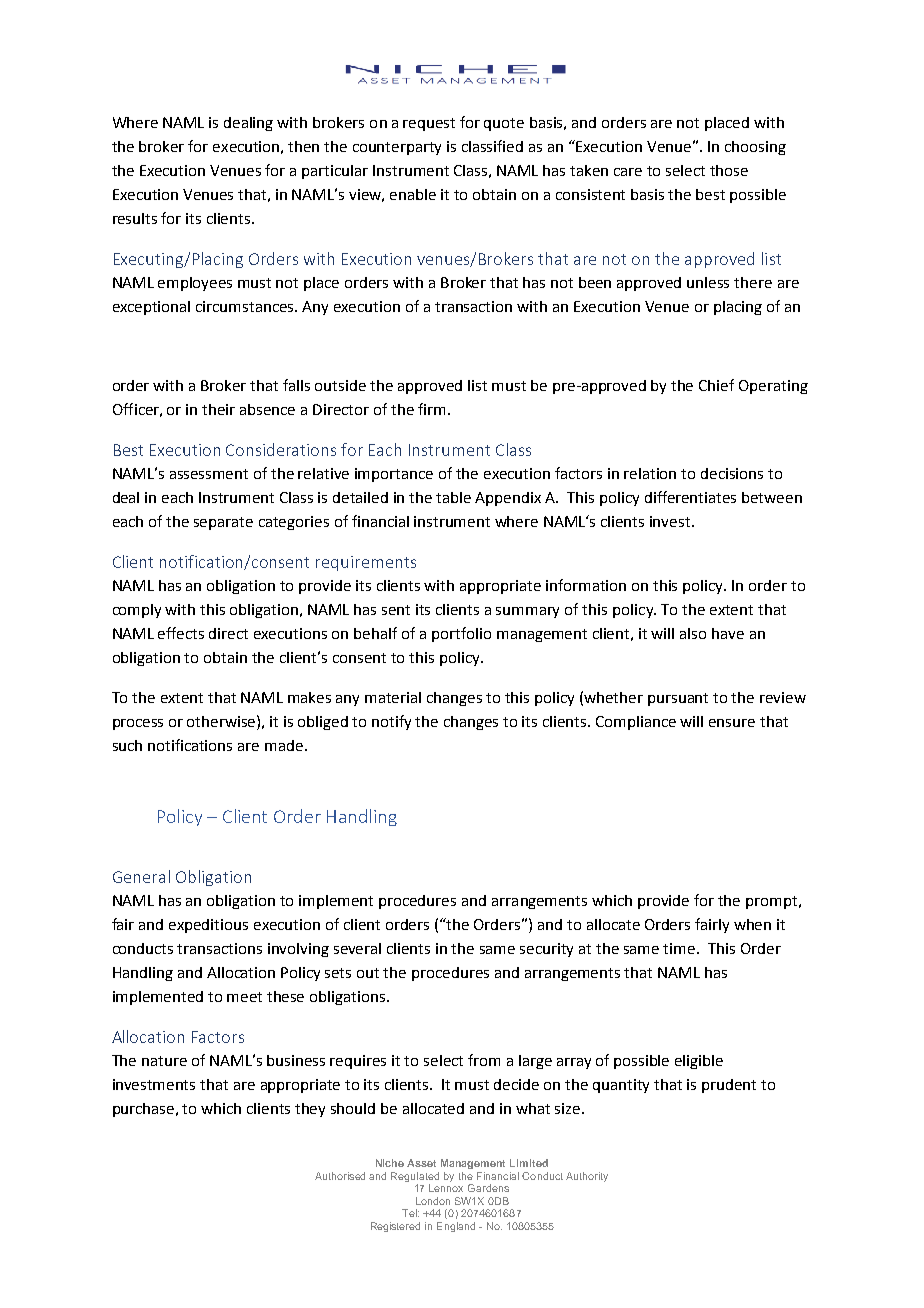 The width and height of the screenshot is (924, 1308). What do you see at coordinates (446, 1188) in the screenshot?
I see `Lennox` at bounding box center [446, 1188].
